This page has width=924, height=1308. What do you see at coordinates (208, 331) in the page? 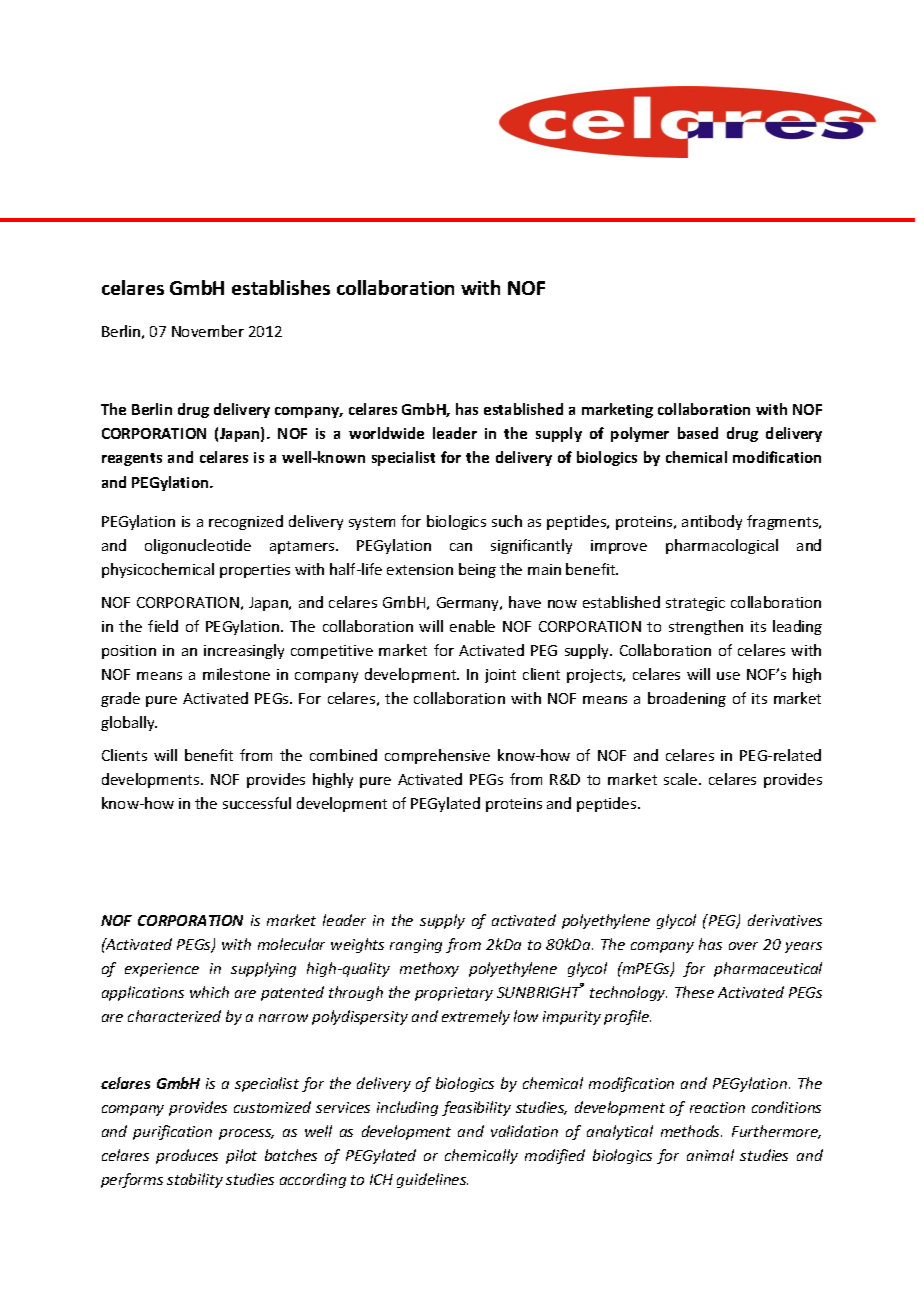
I see `November` at bounding box center [208, 331].
